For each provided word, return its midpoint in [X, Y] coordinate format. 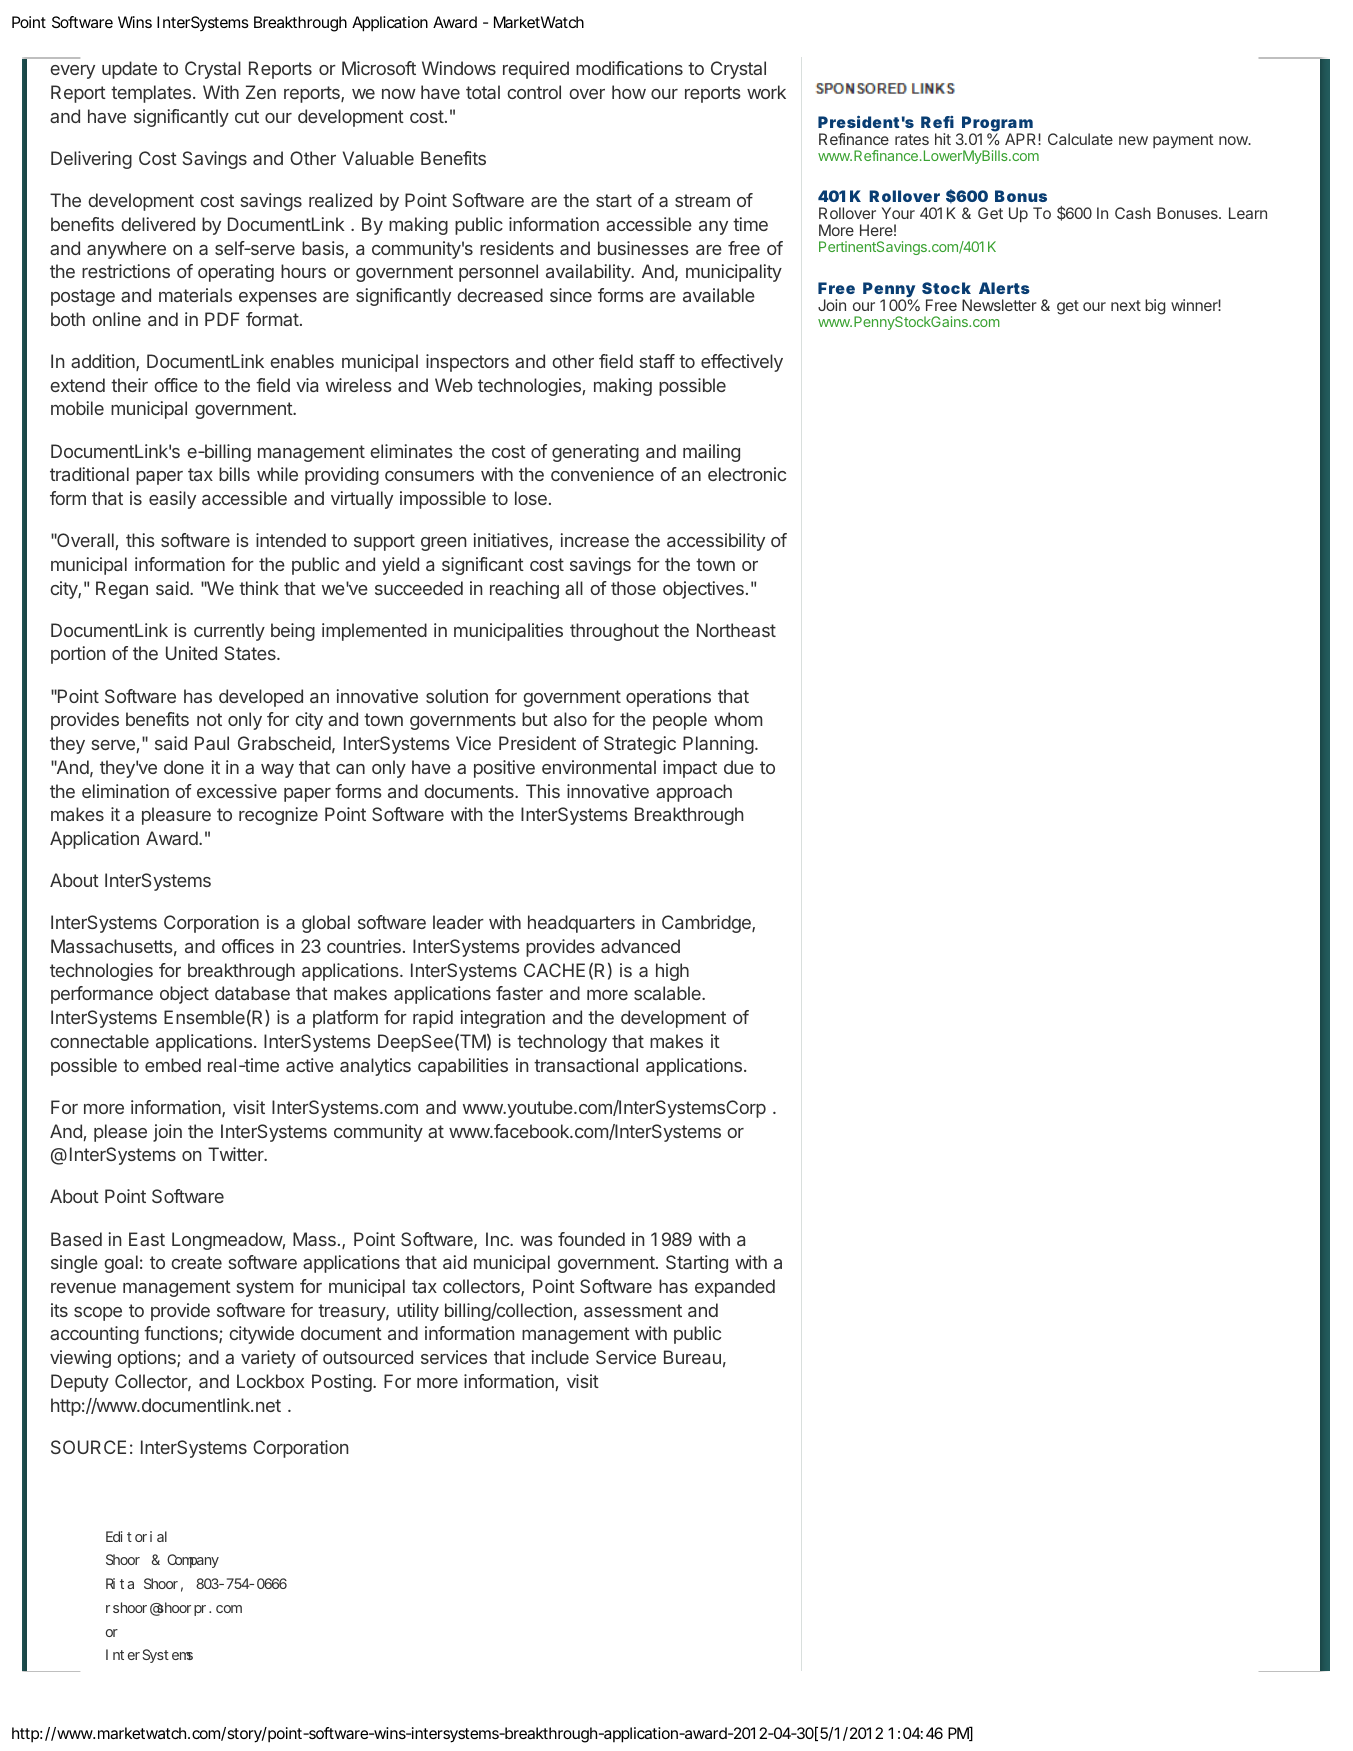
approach [694, 793]
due [739, 767]
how [629, 92]
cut [247, 116]
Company [193, 1561]
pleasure [176, 816]
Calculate [1080, 139]
